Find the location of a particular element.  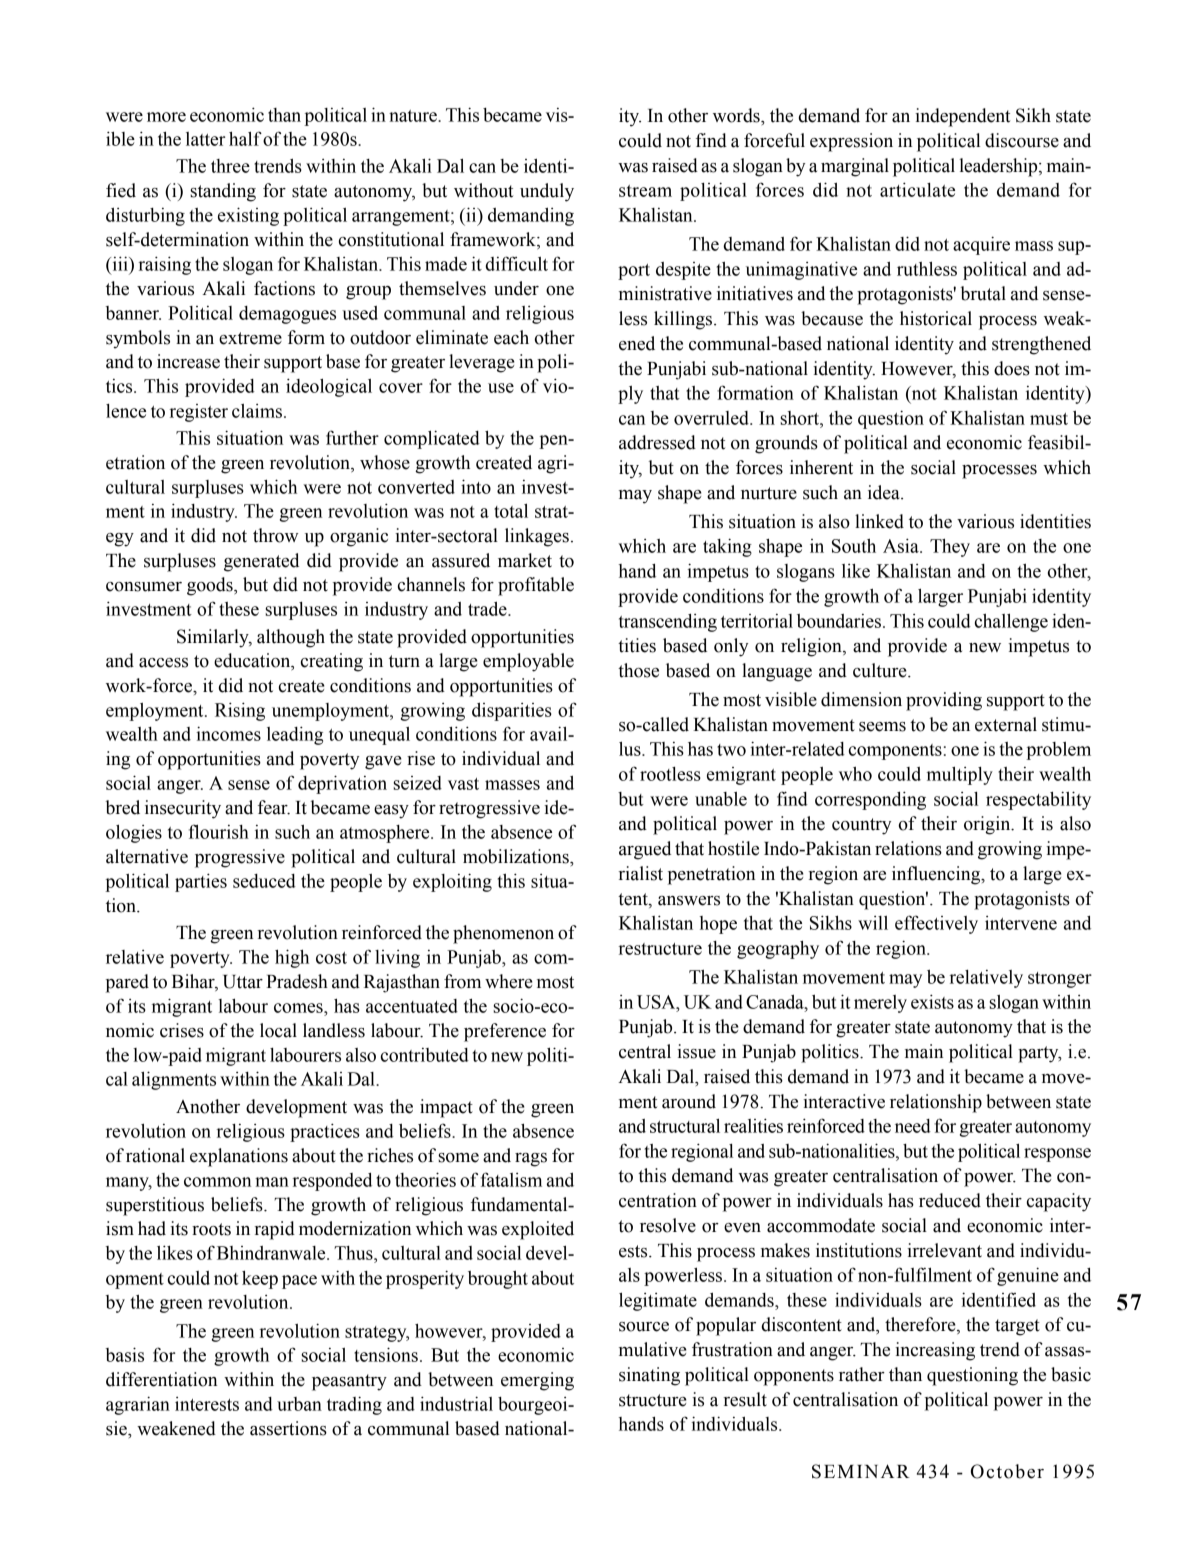

fear is located at coordinates (274, 807).
